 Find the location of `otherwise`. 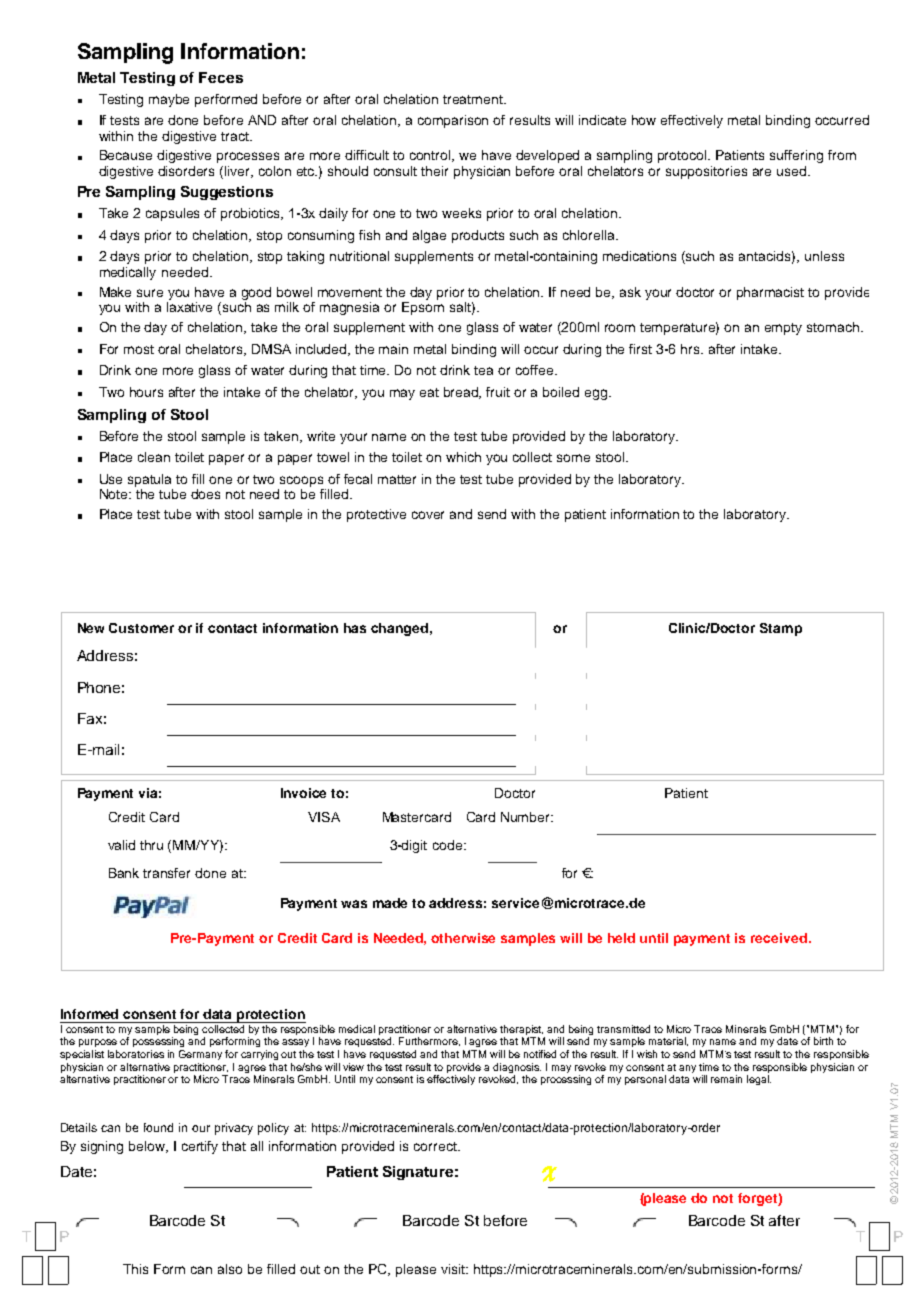

otherwise is located at coordinates (463, 938).
